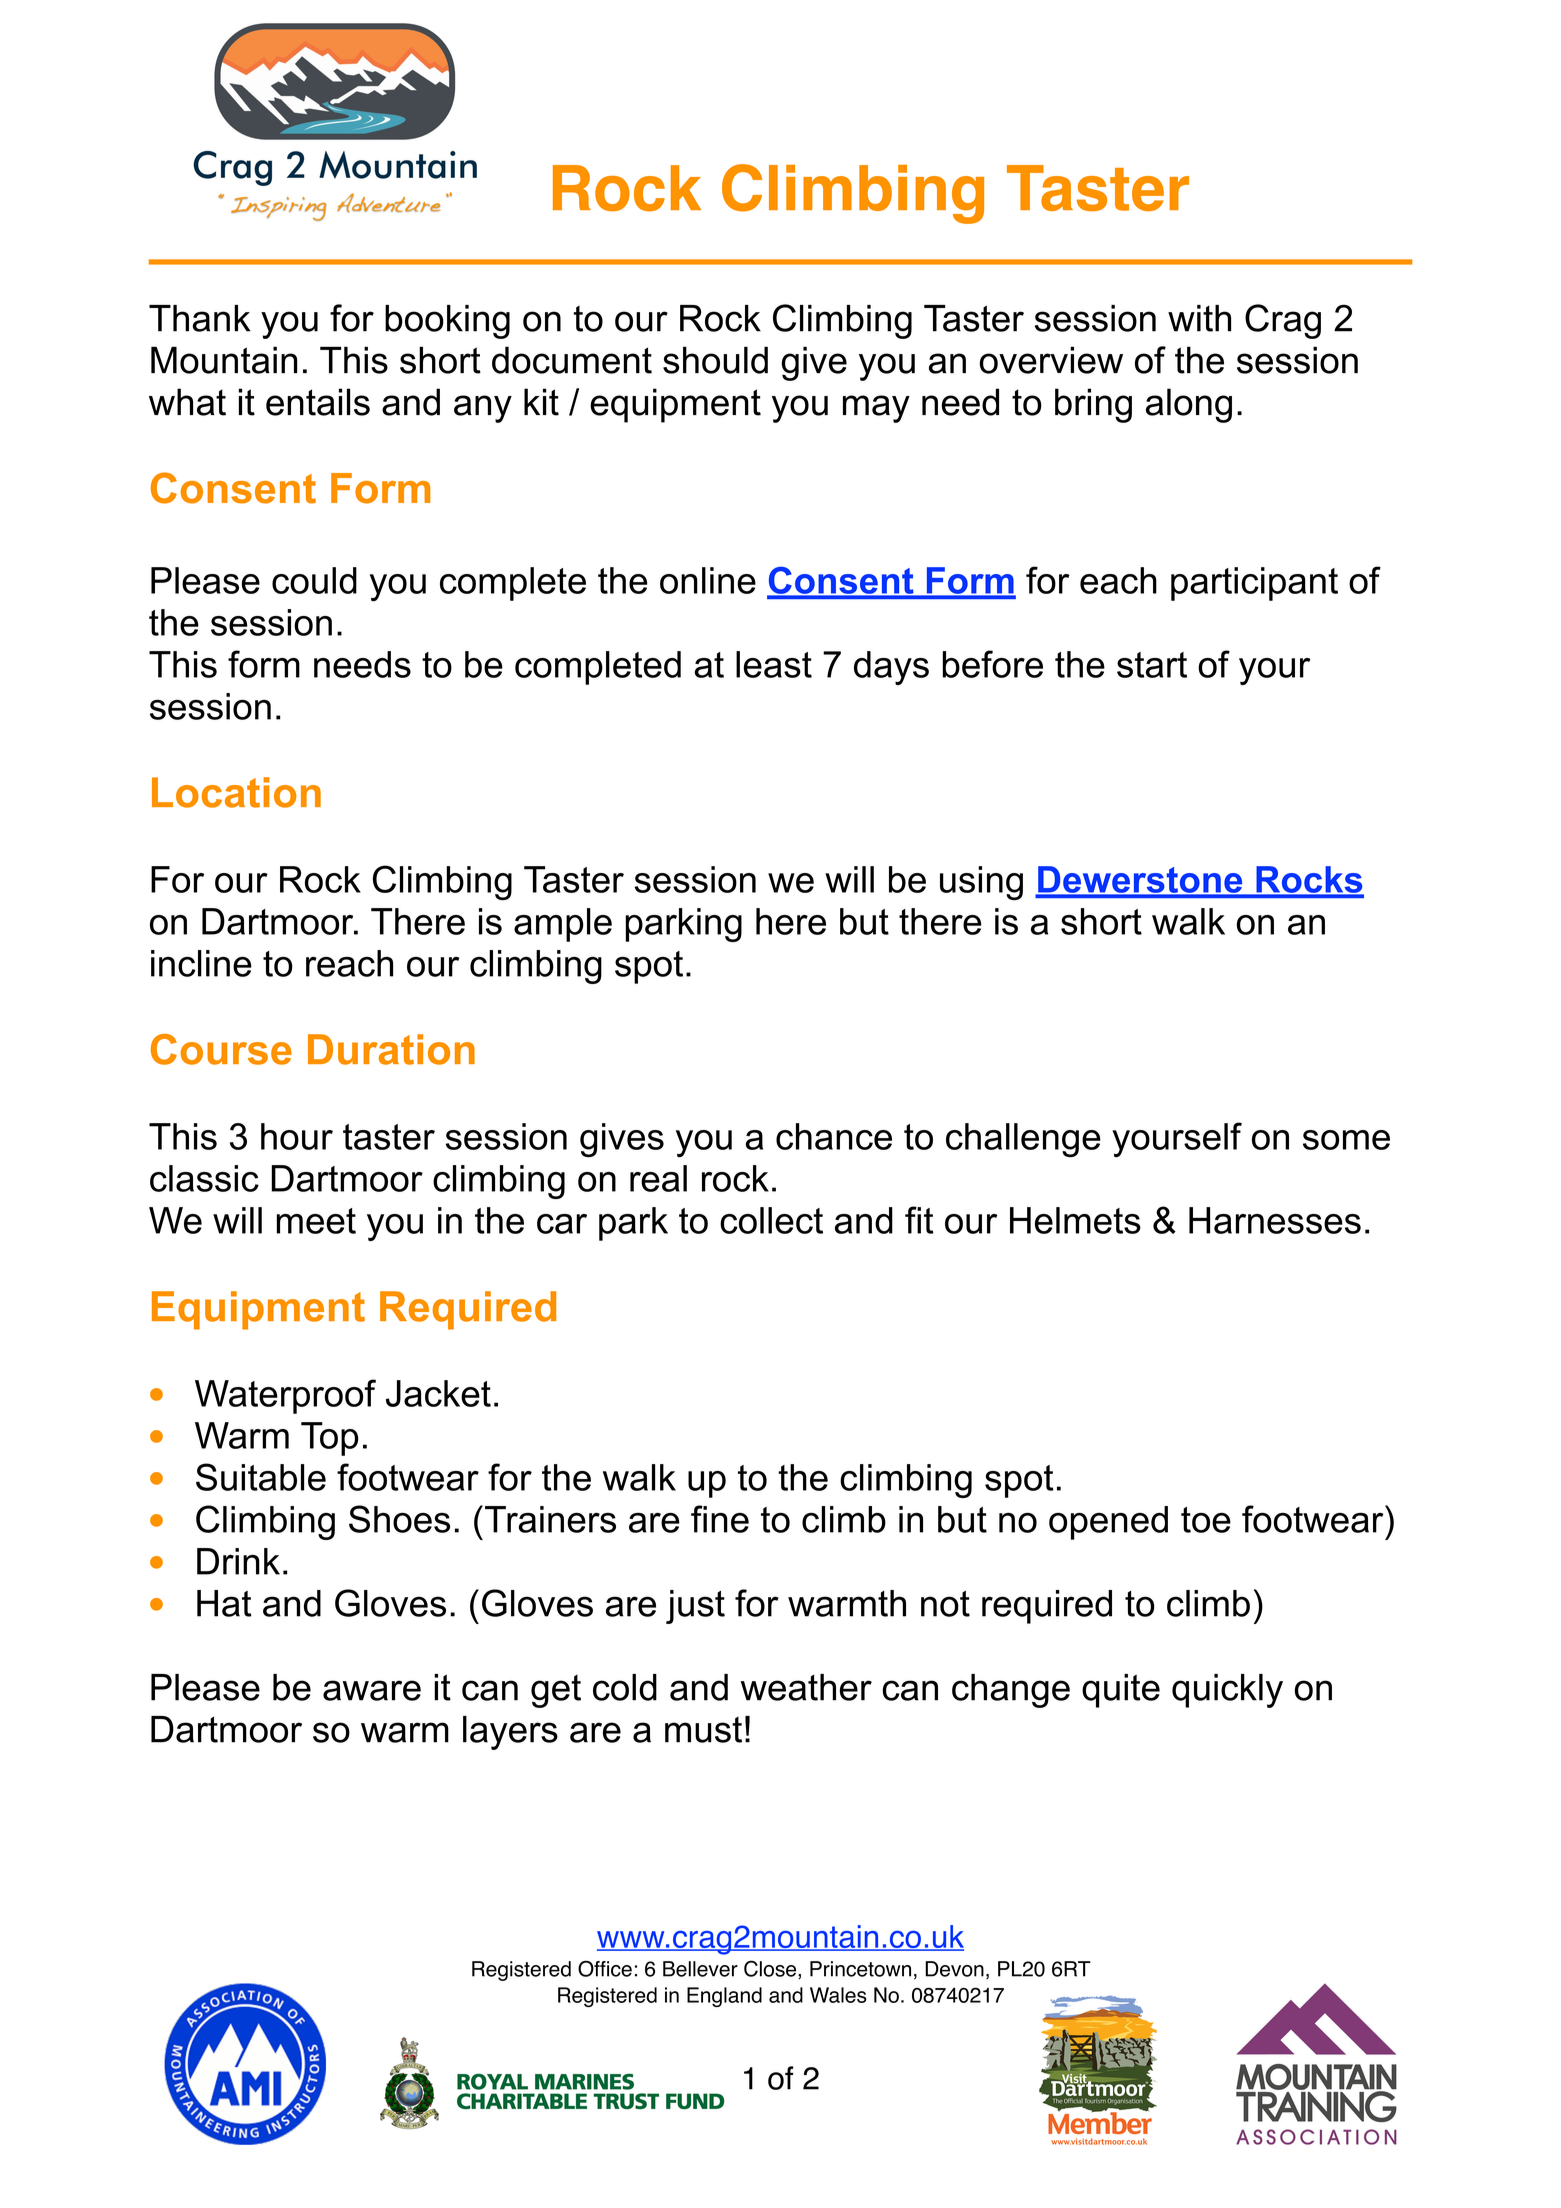 The image size is (1561, 2208). What do you see at coordinates (834, 1136) in the screenshot?
I see `chance` at bounding box center [834, 1136].
